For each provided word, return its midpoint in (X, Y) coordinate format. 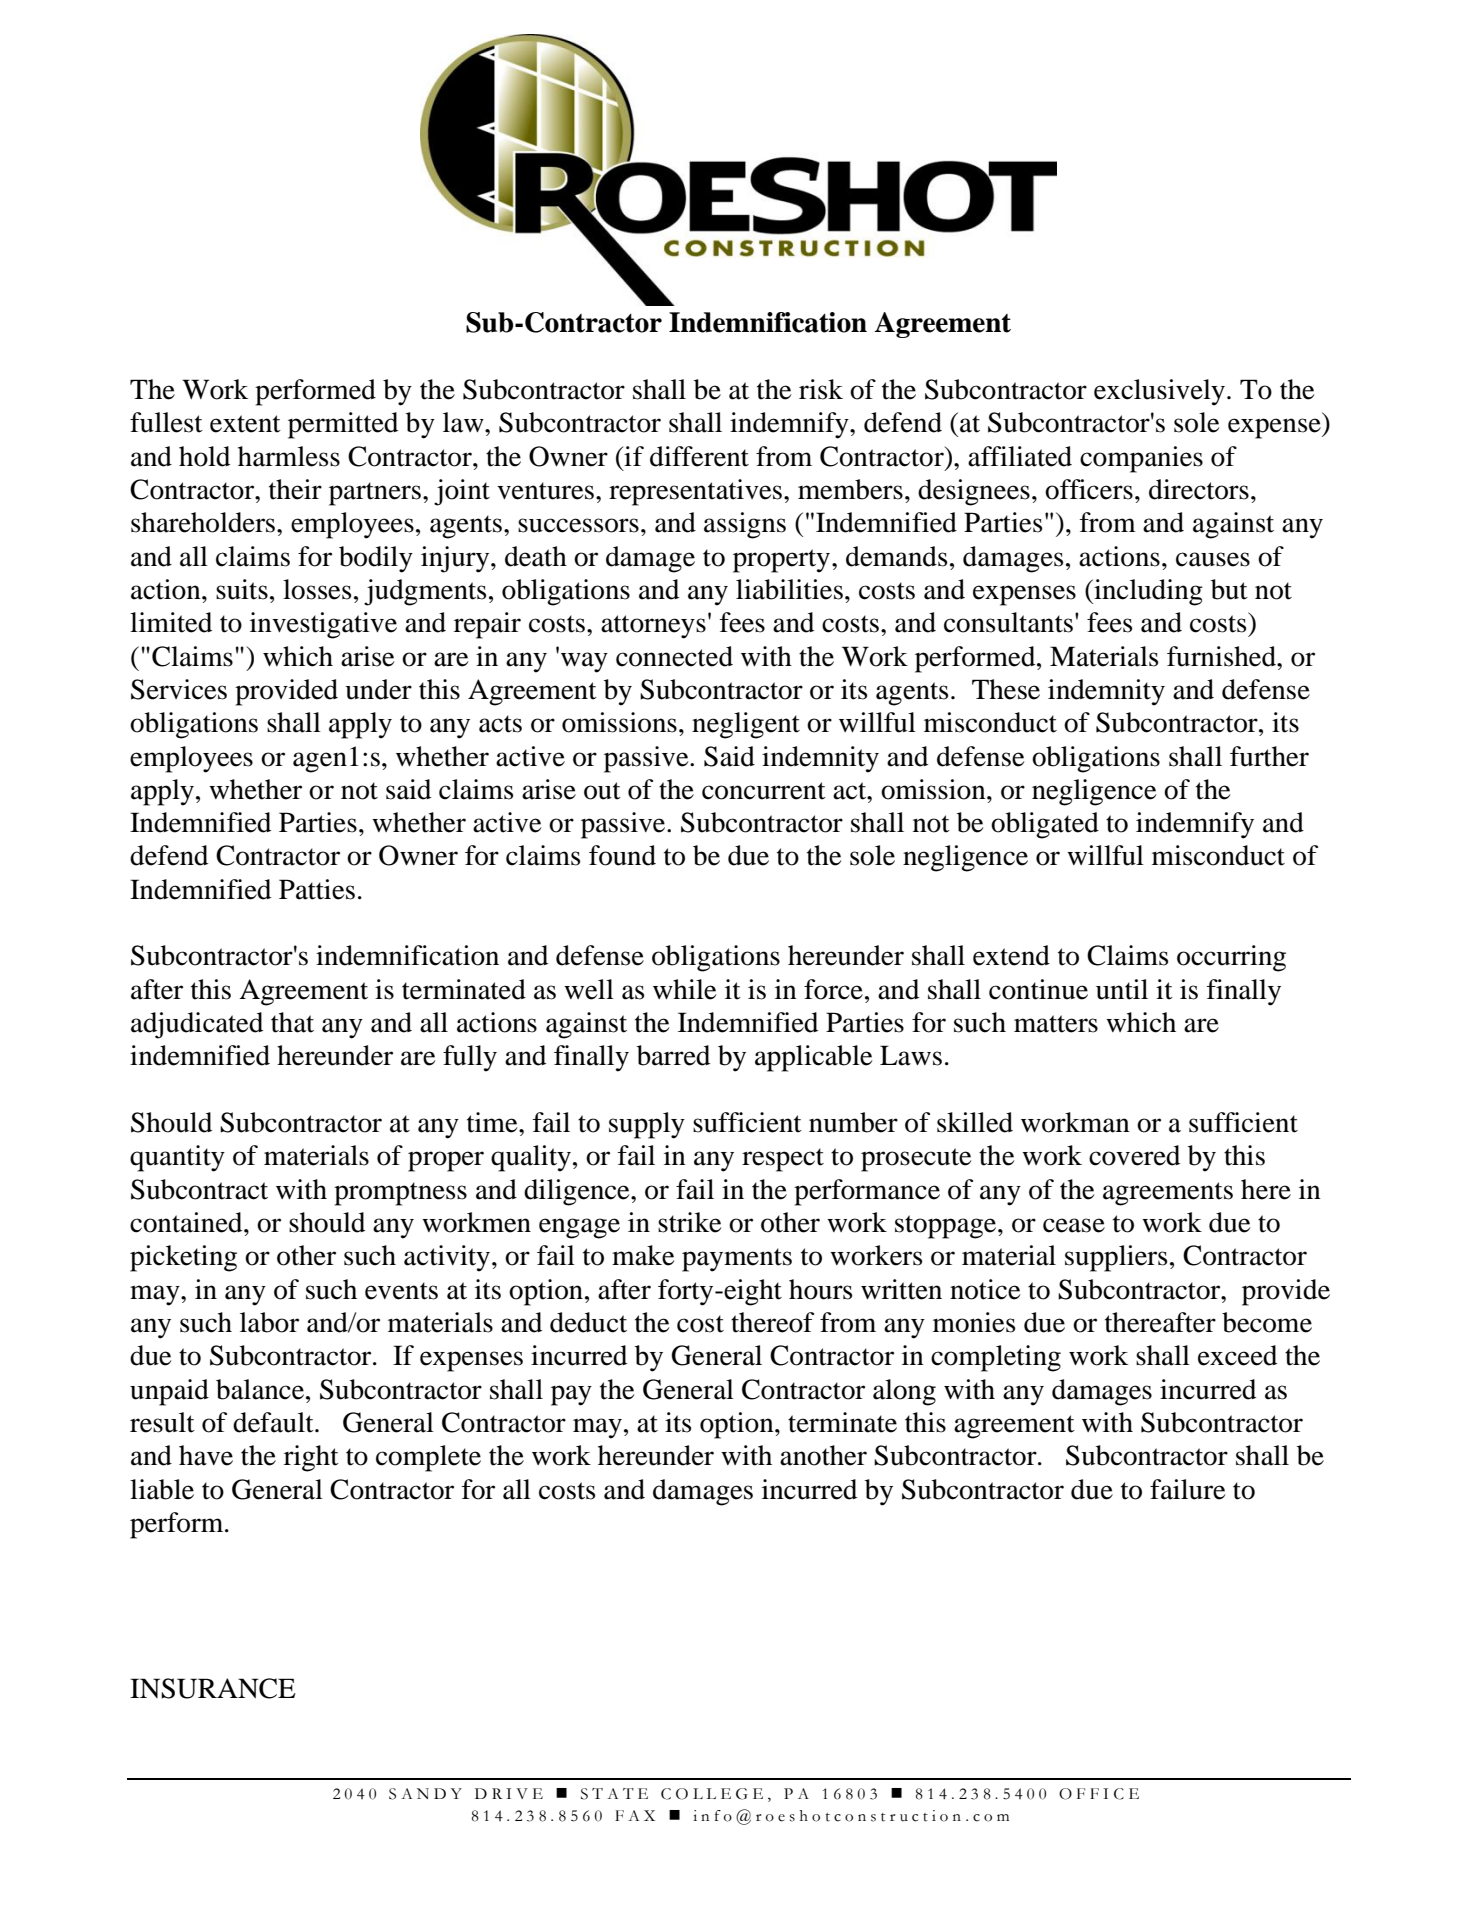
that (292, 1022)
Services (179, 689)
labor (269, 1322)
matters (1056, 1024)
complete (428, 1458)
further (1269, 756)
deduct (588, 1322)
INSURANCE (213, 1688)
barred (673, 1055)
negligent (746, 725)
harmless (289, 456)
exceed (1237, 1355)
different (699, 456)
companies (1141, 459)
